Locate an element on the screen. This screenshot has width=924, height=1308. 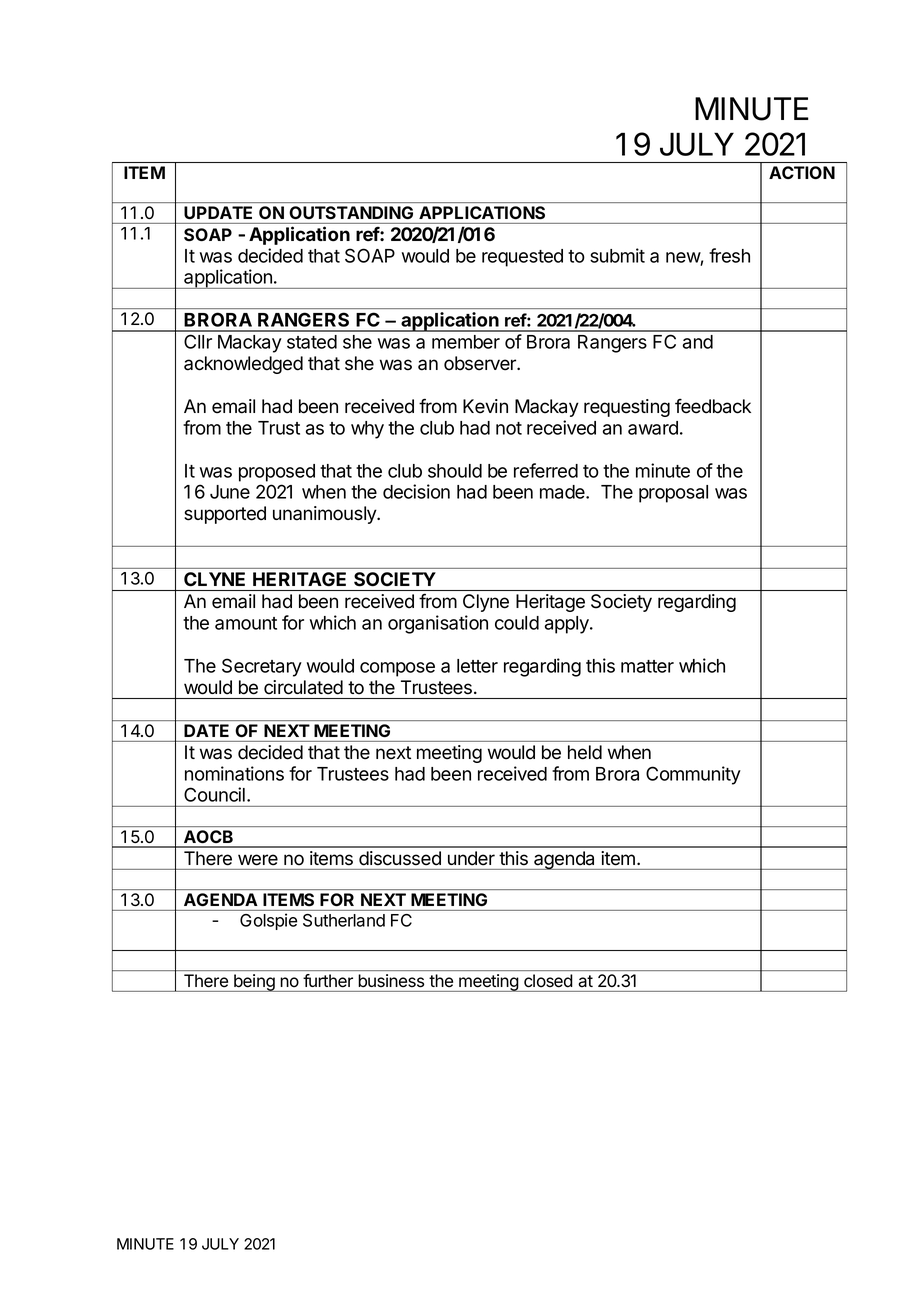
held is located at coordinates (585, 752).
